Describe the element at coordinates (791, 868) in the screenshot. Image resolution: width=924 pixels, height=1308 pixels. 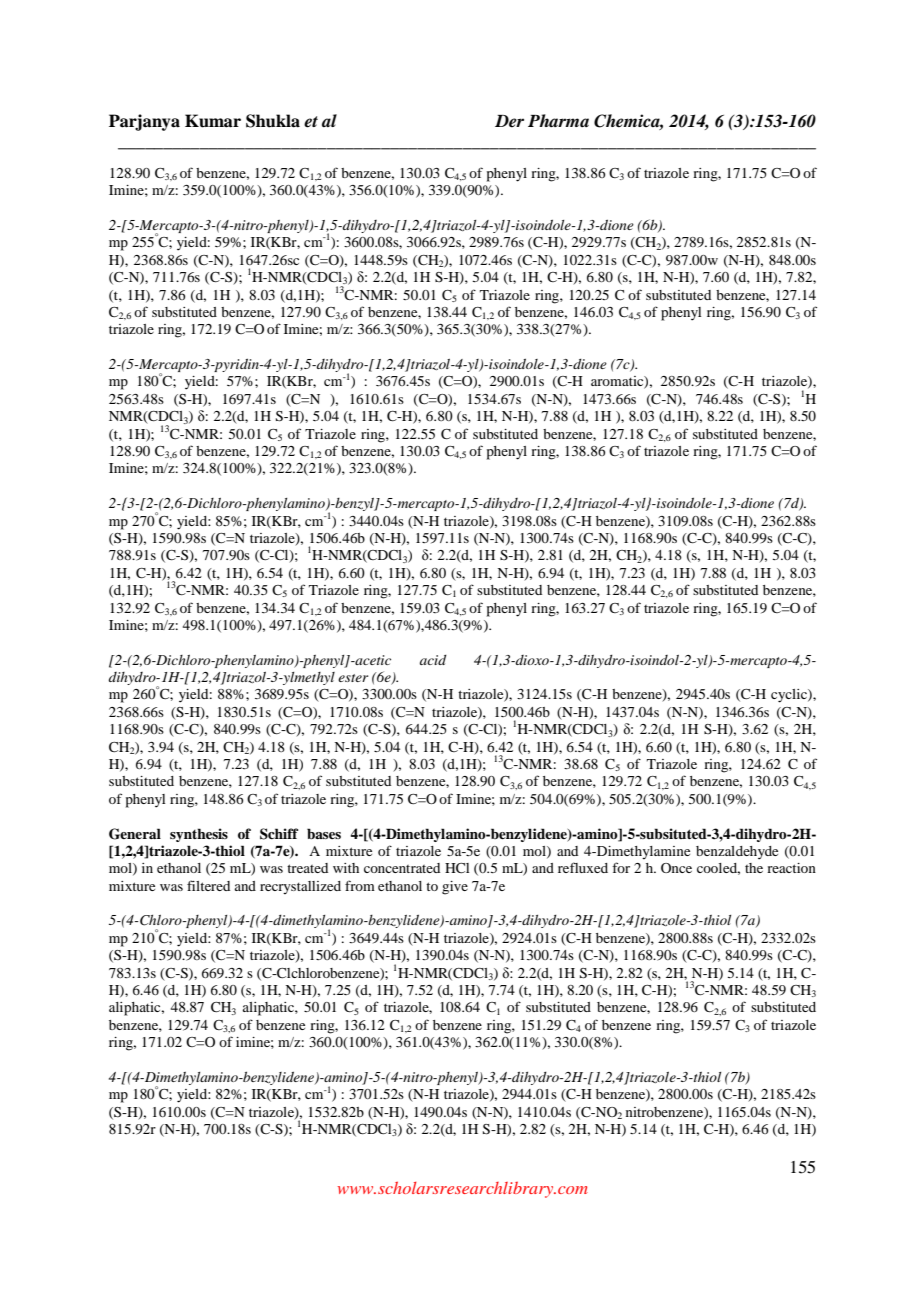
I see `reaction` at that location.
